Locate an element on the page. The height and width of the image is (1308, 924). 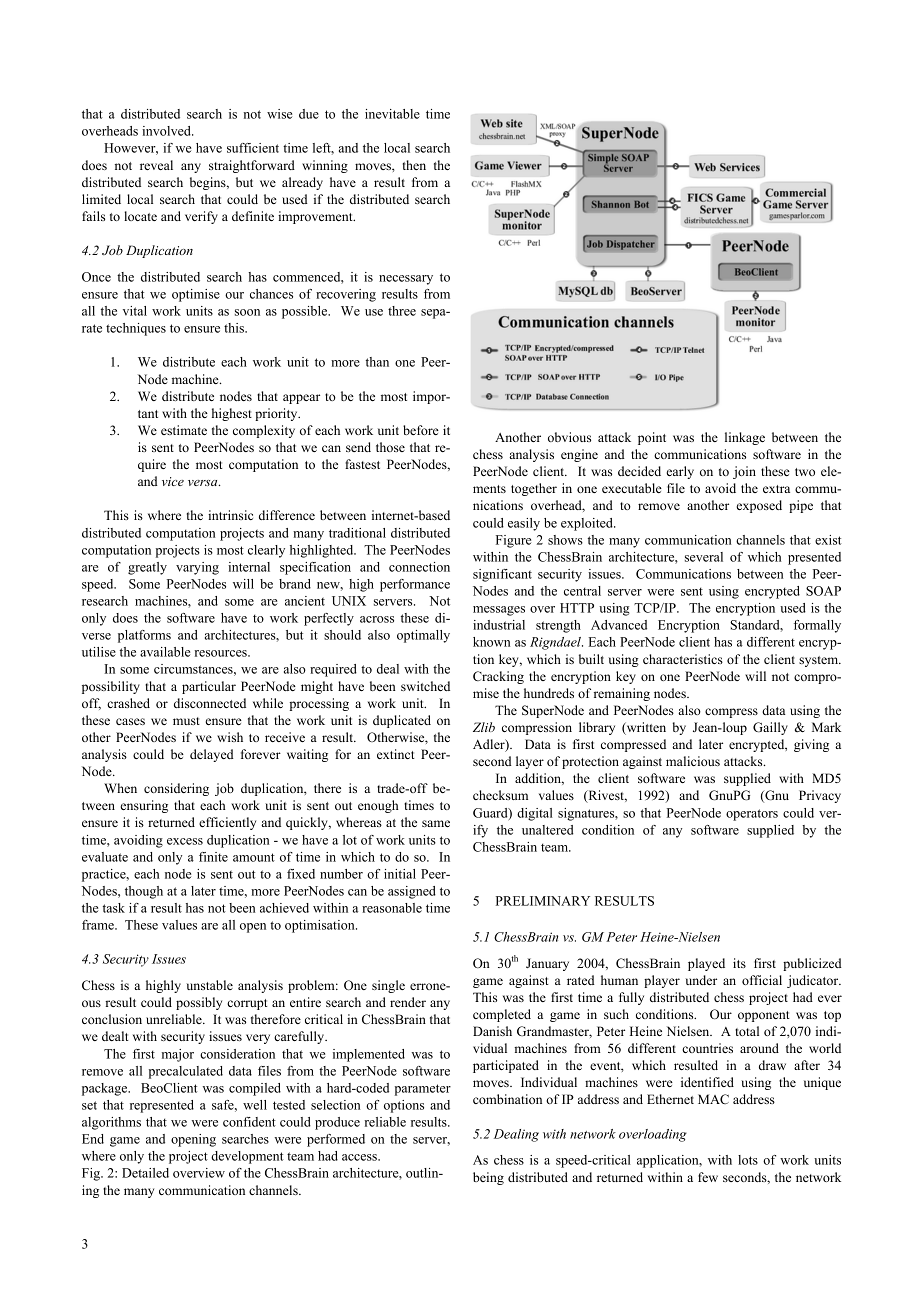
before is located at coordinates (421, 430).
